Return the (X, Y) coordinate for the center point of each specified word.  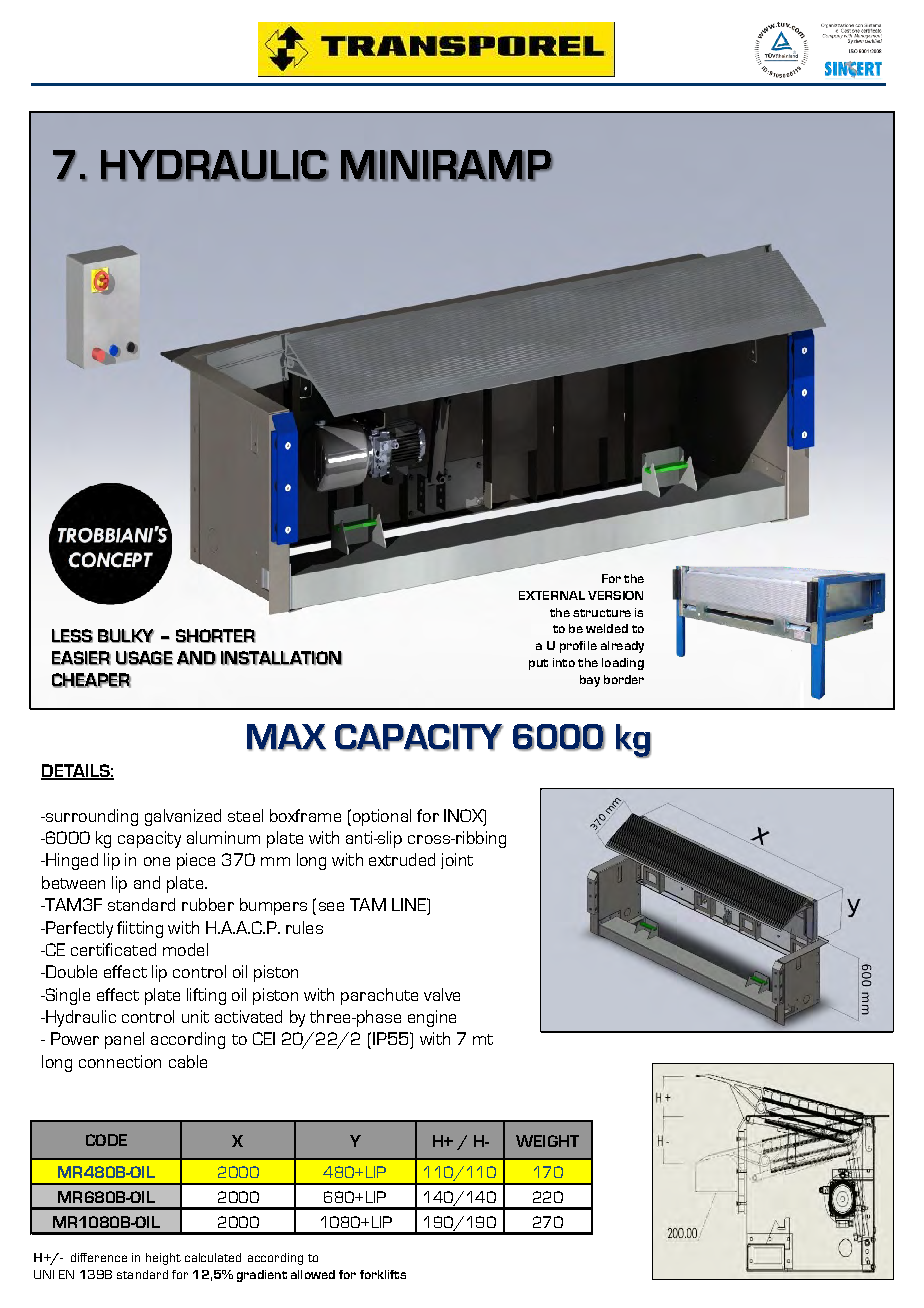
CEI (264, 1038)
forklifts (383, 1274)
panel (124, 1040)
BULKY (126, 636)
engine (432, 1018)
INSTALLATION (281, 658)
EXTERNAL (552, 595)
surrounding (90, 817)
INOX (464, 815)
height (163, 1259)
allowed (313, 1274)
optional (380, 817)
